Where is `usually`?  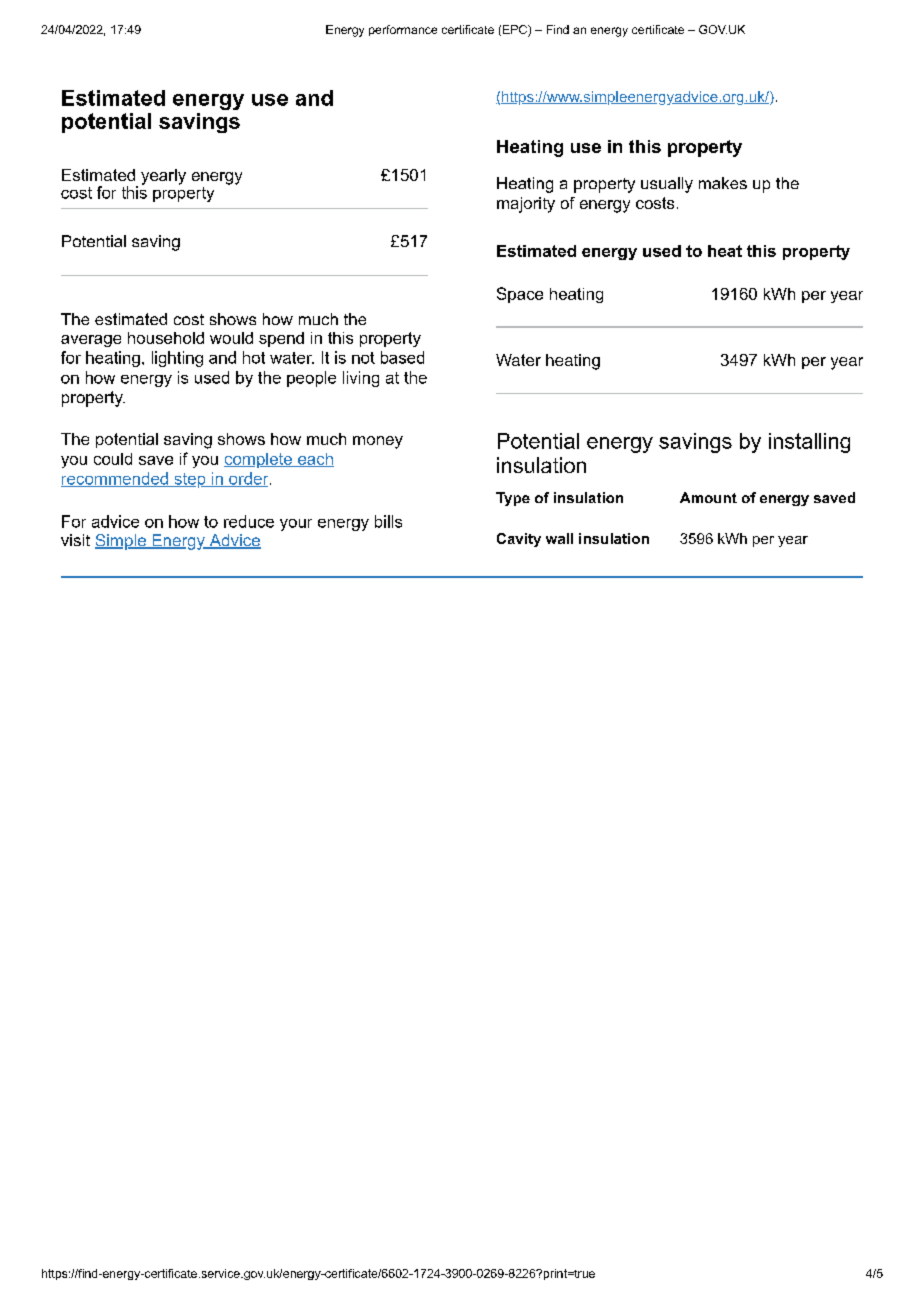
usually is located at coordinates (667, 185).
